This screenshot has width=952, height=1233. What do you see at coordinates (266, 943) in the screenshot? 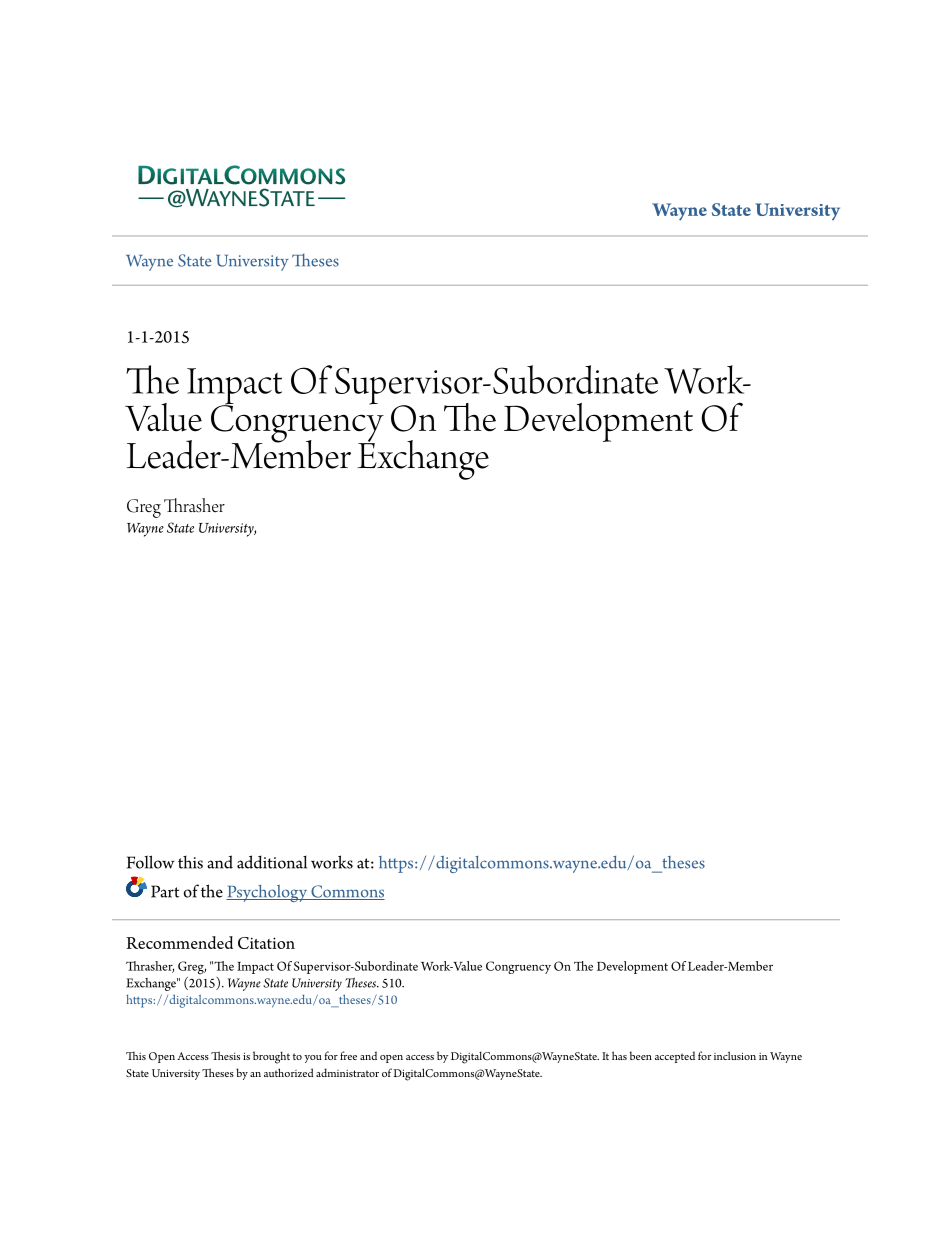
I see `Citation` at bounding box center [266, 943].
